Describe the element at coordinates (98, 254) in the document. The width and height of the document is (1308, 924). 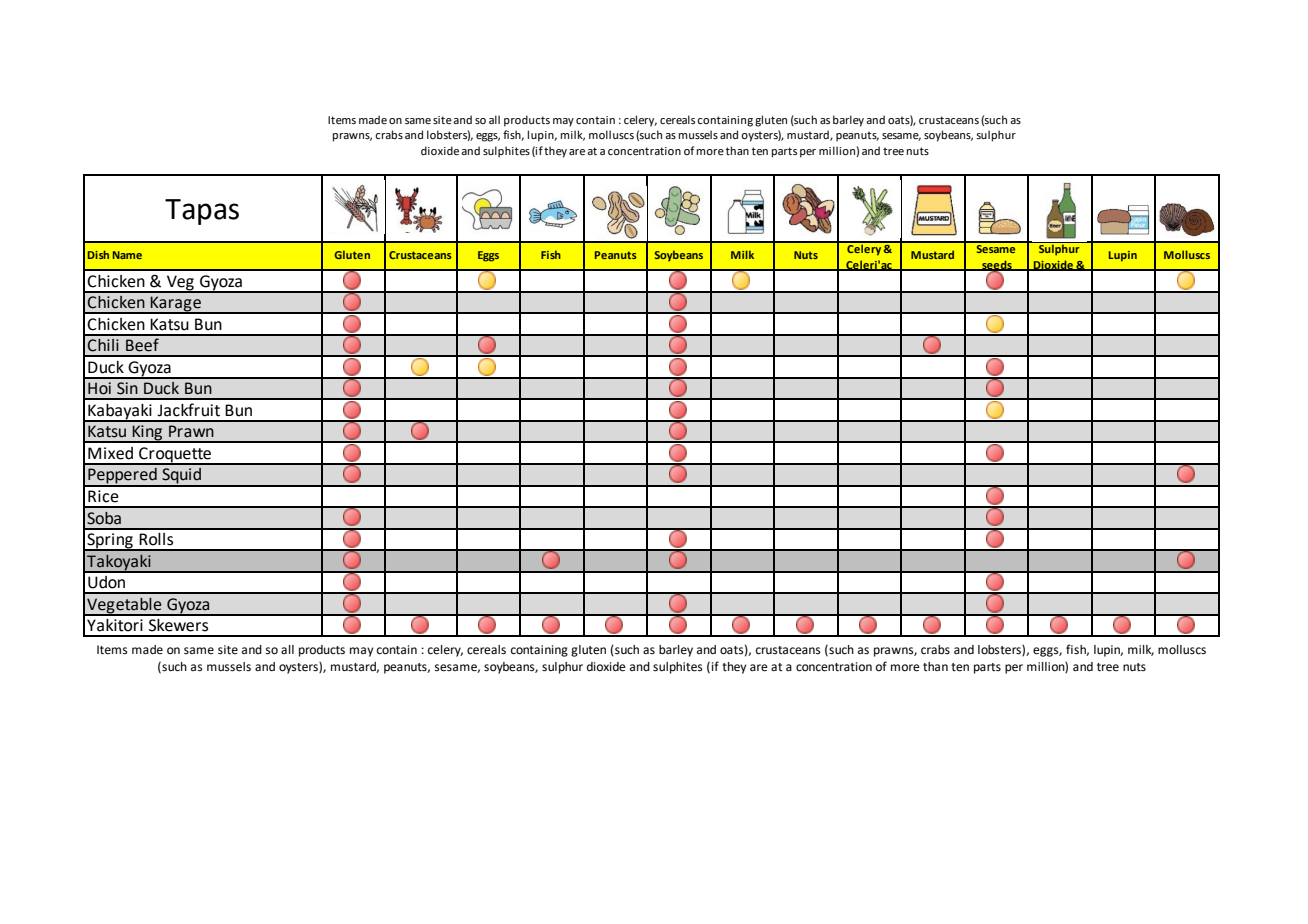
I see `Dish` at that location.
